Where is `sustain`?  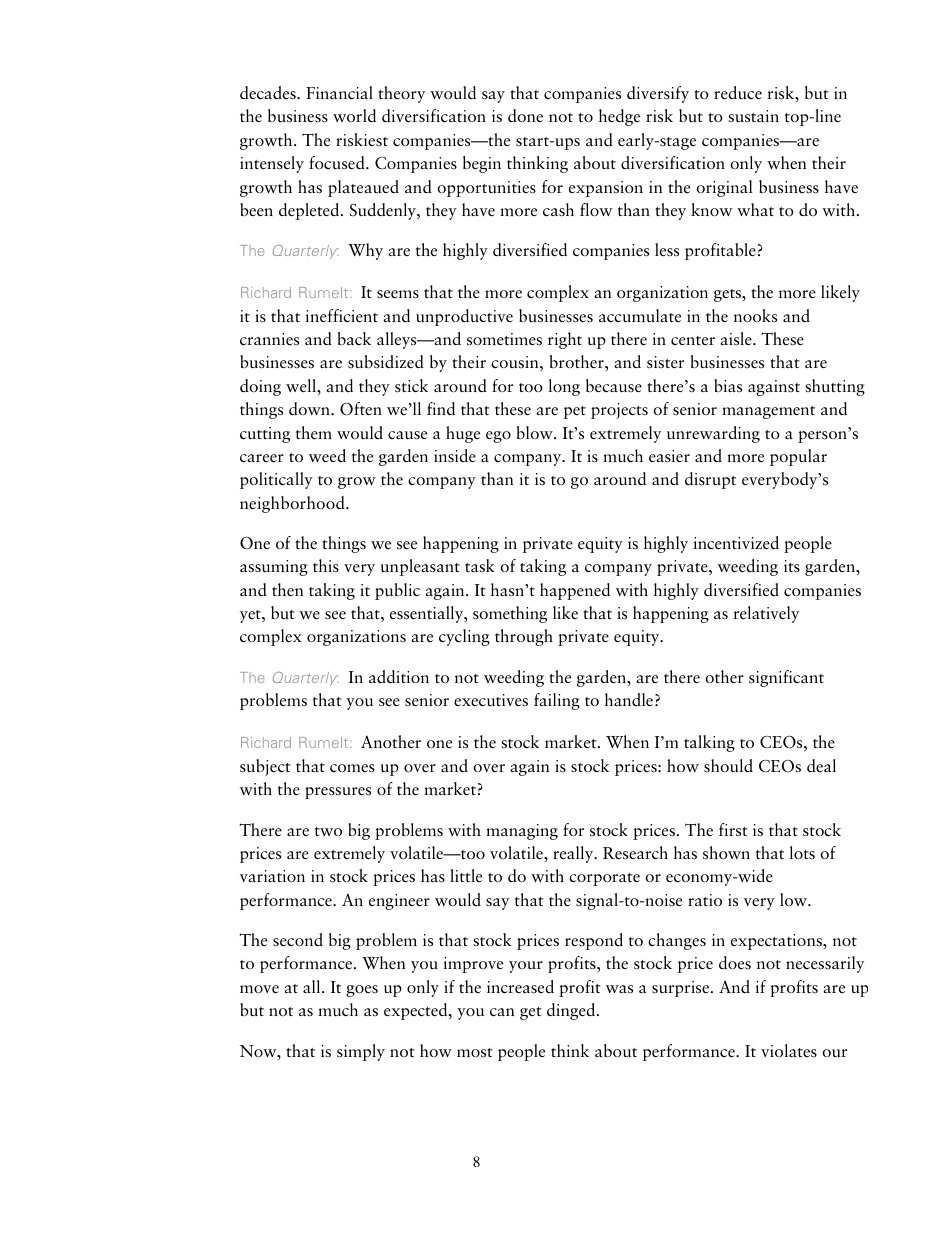
sustain is located at coordinates (753, 116).
